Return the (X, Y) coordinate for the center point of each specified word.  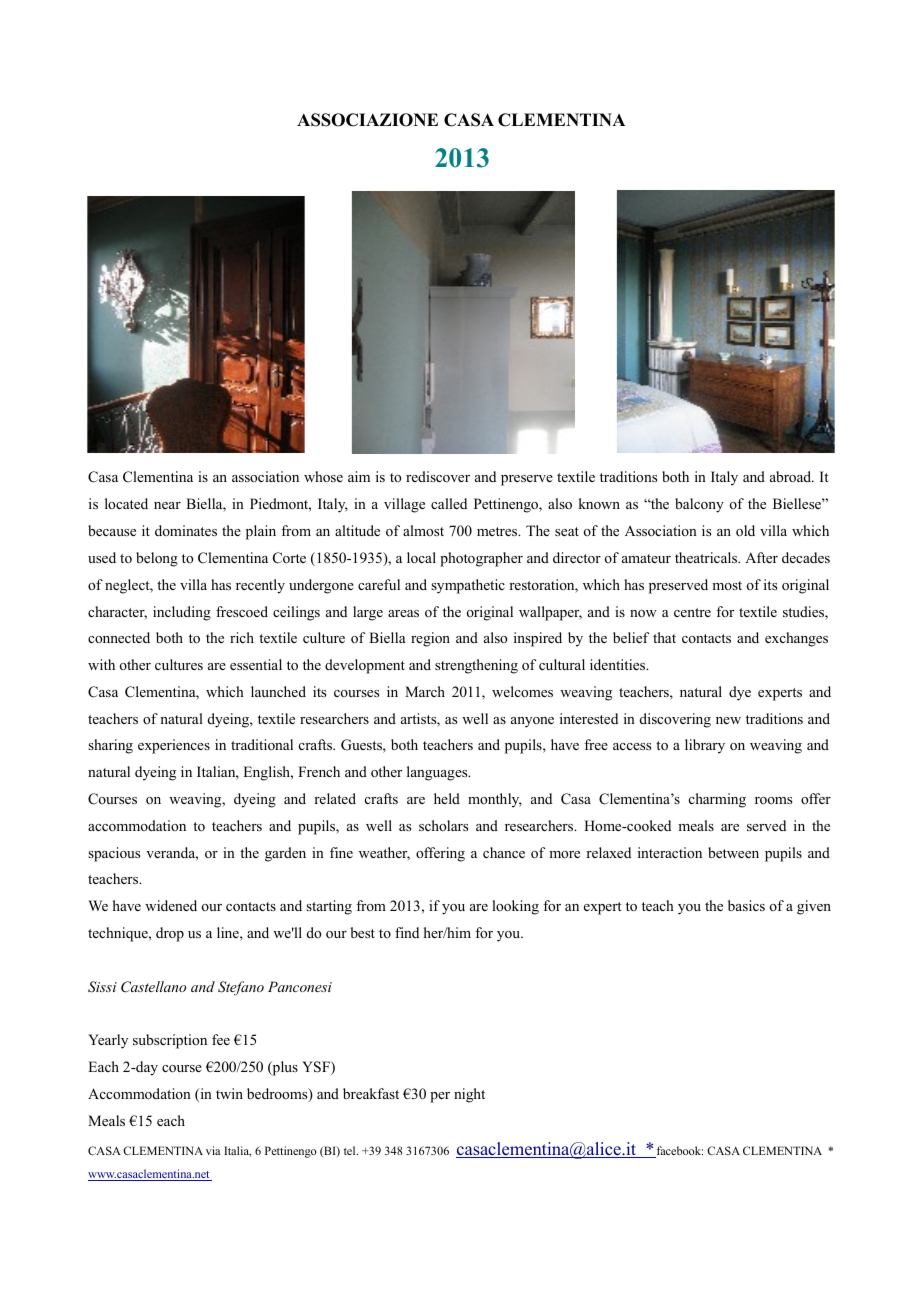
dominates (186, 530)
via (213, 1150)
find (407, 932)
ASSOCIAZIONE (367, 120)
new (728, 720)
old (745, 531)
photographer (481, 559)
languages (438, 773)
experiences (174, 746)
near (167, 505)
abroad (792, 477)
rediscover (438, 476)
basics (746, 905)
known (599, 503)
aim (359, 476)
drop (170, 934)
